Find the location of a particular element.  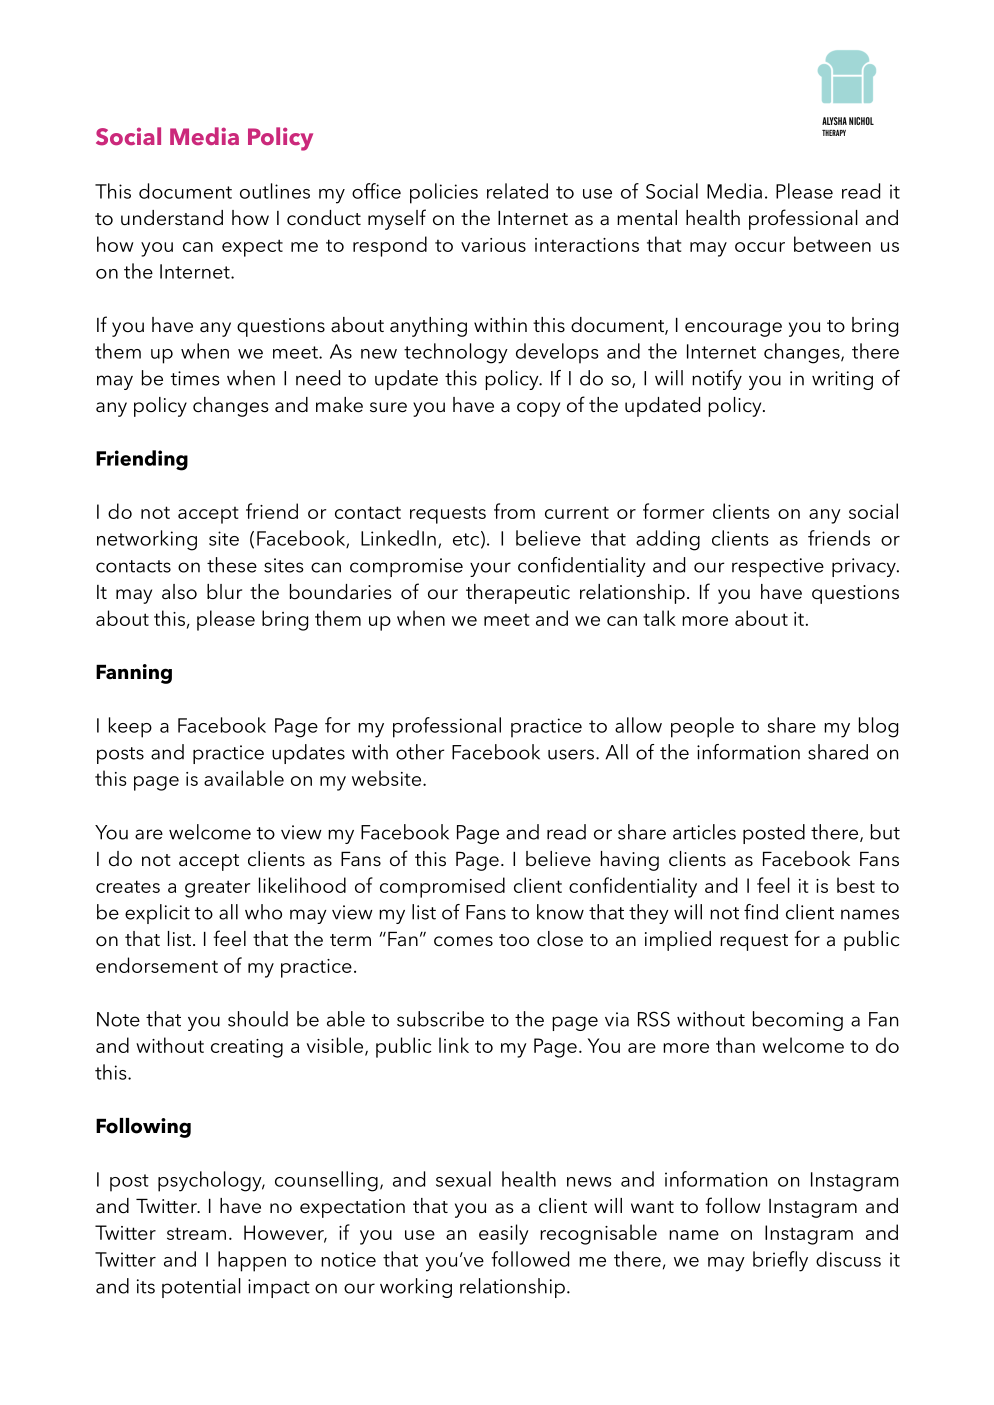

keep is located at coordinates (130, 727).
